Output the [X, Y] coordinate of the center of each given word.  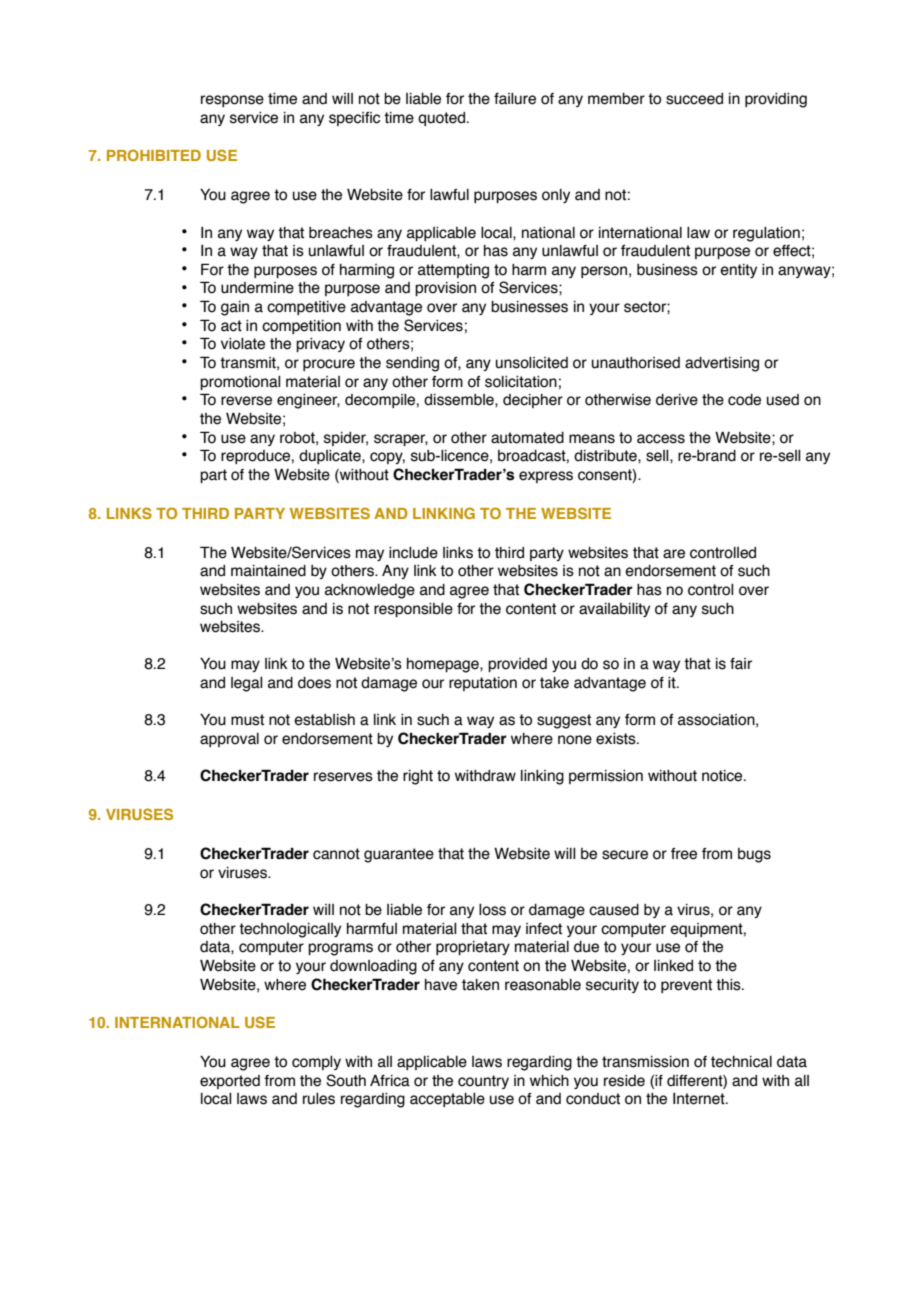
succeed [694, 99]
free [684, 854]
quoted [441, 119]
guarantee [399, 855]
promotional [240, 383]
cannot [336, 854]
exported [230, 1082]
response [232, 101]
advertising [722, 364]
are [674, 554]
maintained [268, 571]
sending [412, 364]
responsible [413, 610]
